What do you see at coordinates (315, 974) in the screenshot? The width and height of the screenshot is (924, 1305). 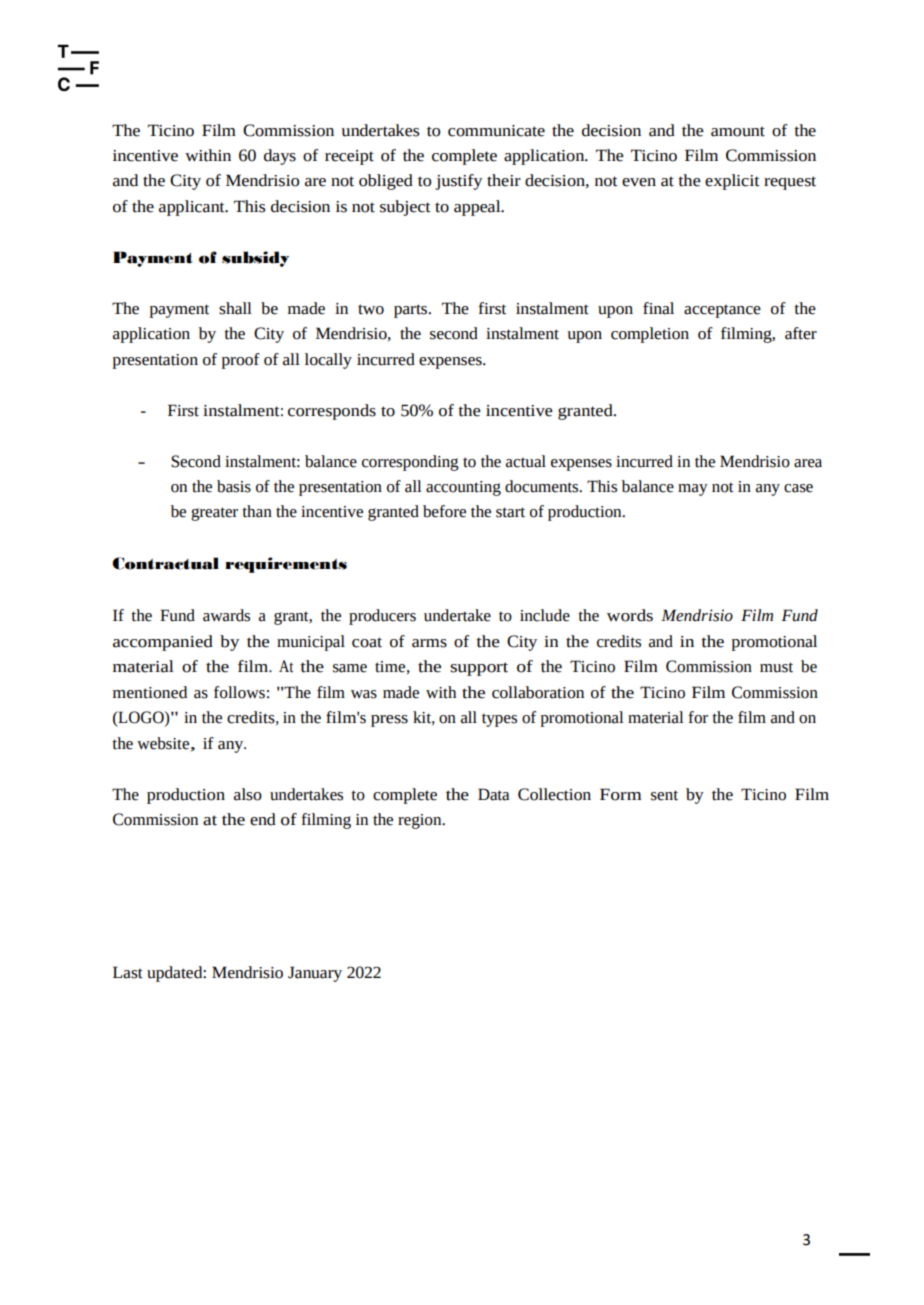 I see `January` at bounding box center [315, 974].
